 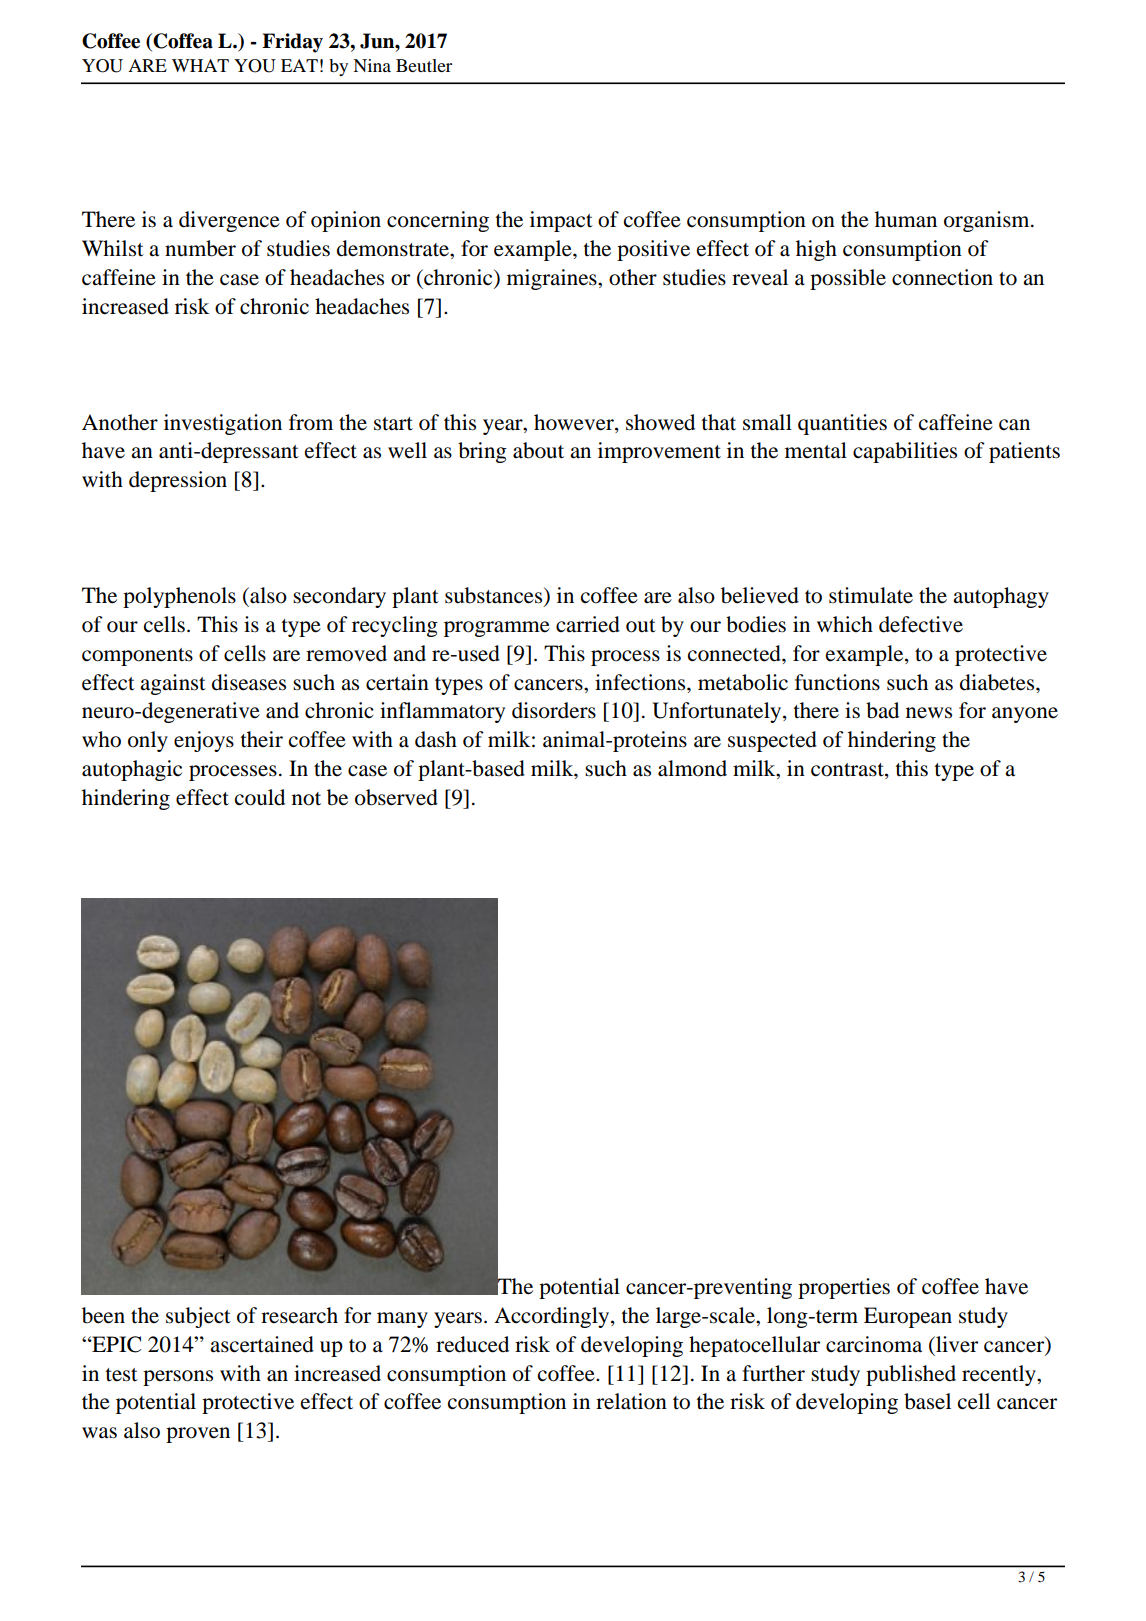 I want to click on relation, so click(x=631, y=1401).
